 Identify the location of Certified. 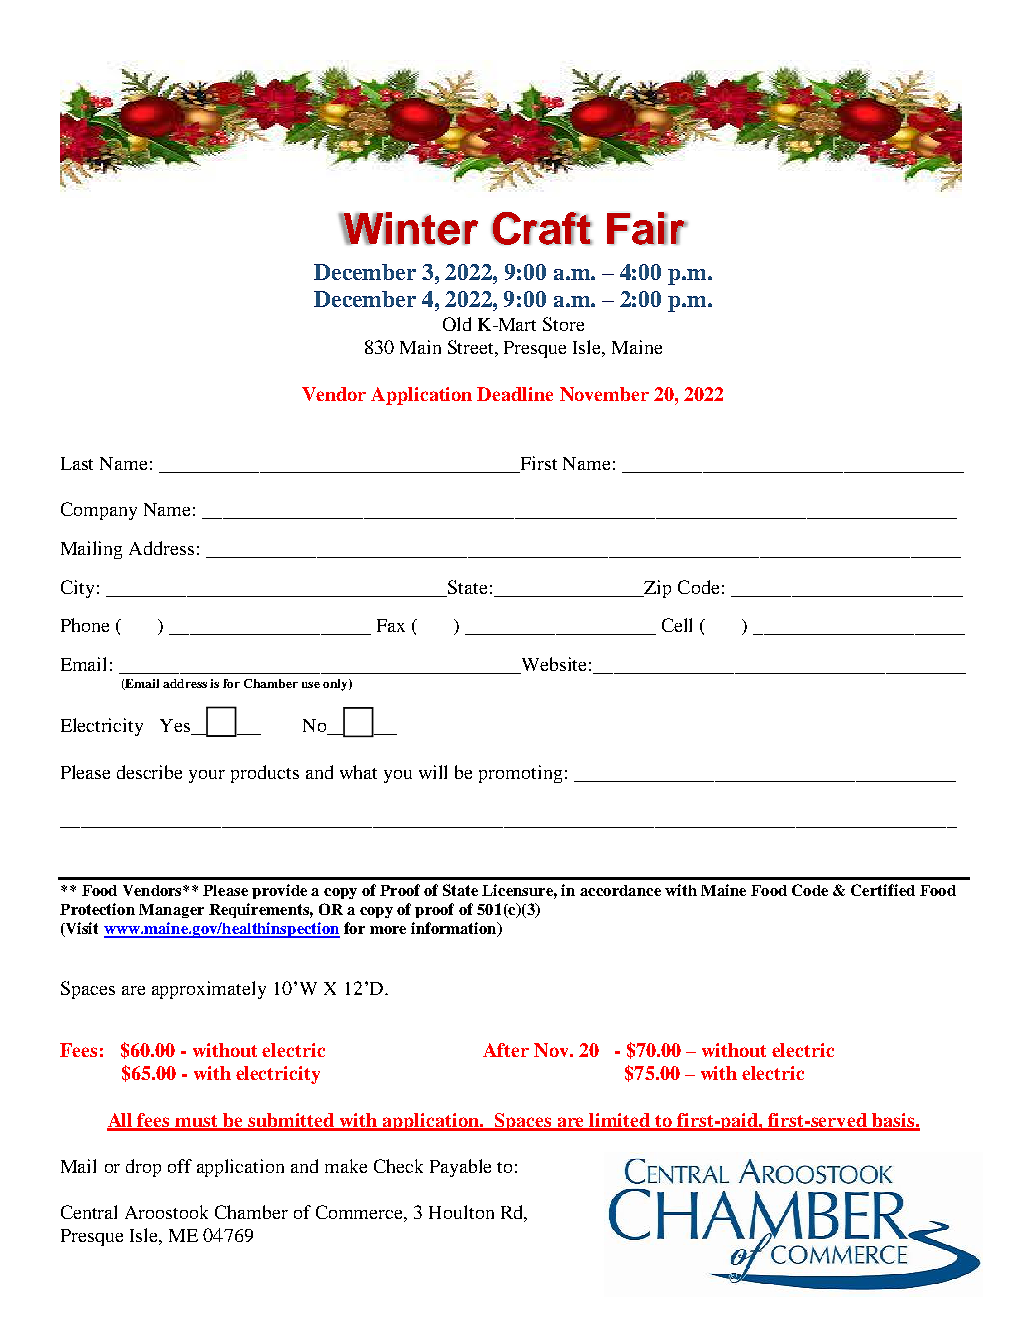
(883, 890).
